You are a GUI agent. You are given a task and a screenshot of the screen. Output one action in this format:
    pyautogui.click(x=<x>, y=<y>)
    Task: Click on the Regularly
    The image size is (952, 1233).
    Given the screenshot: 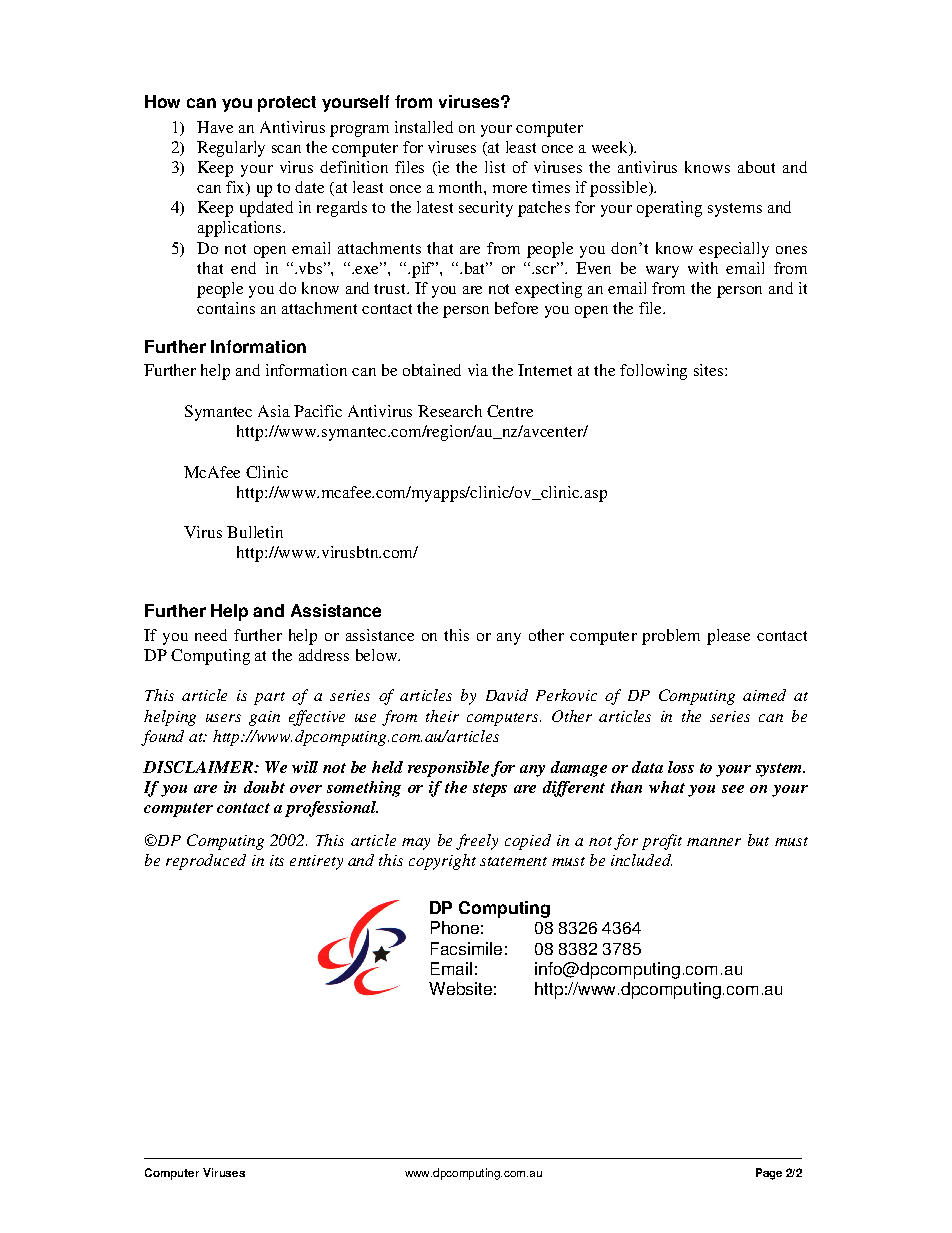 What is the action you would take?
    pyautogui.click(x=231, y=149)
